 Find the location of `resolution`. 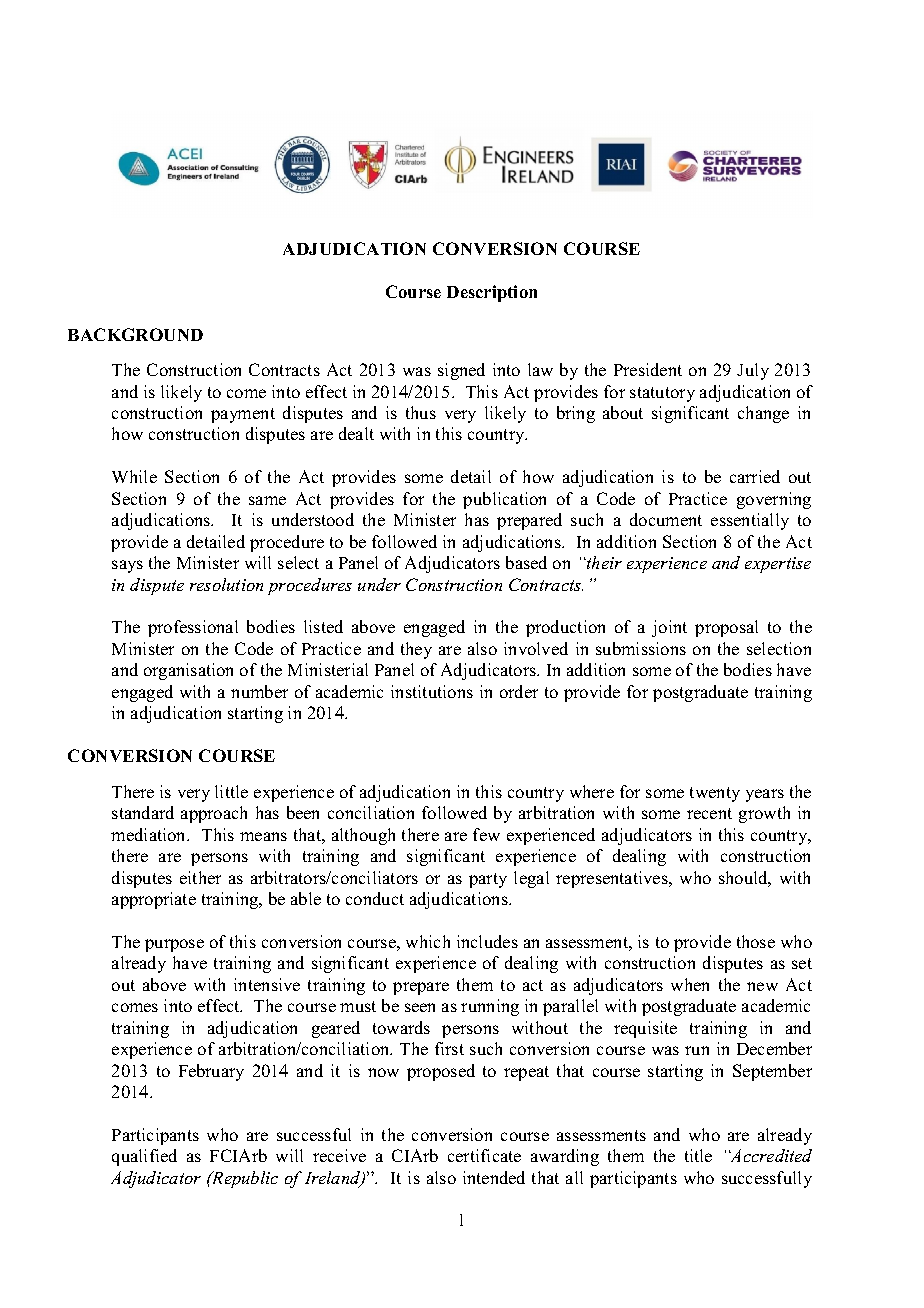

resolution is located at coordinates (226, 584).
